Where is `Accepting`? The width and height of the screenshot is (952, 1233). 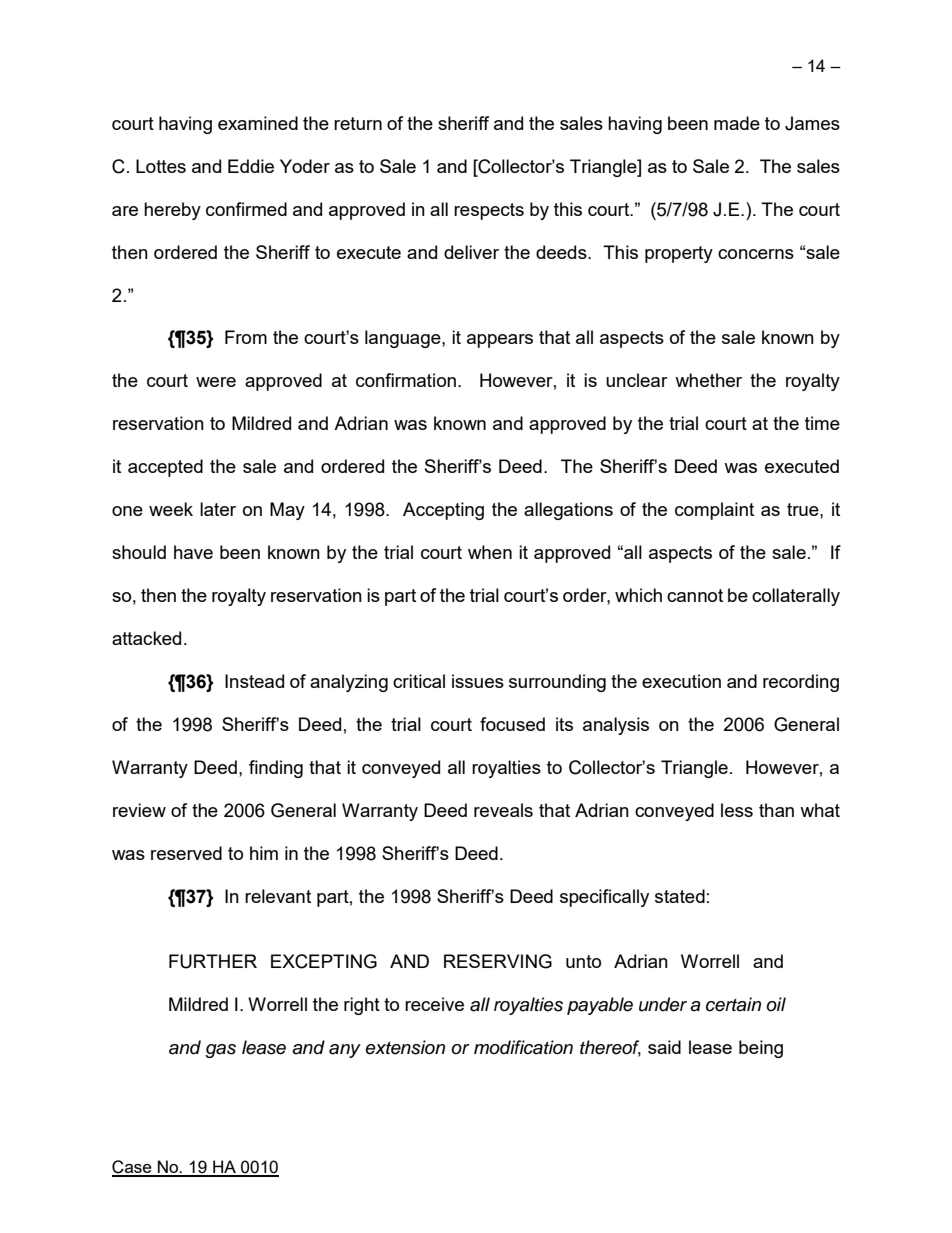
Accepting is located at coordinates (443, 511).
